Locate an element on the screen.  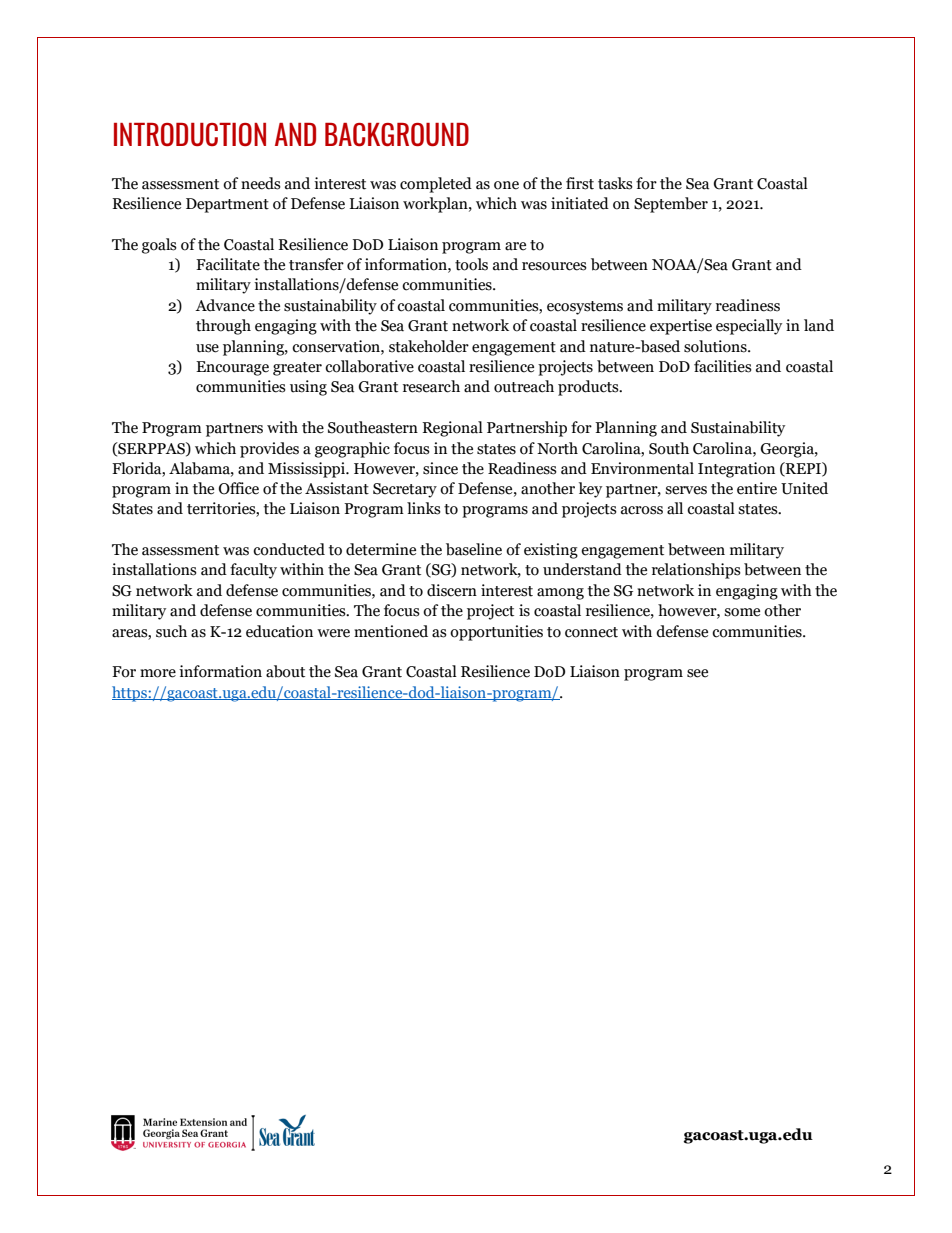
facilities is located at coordinates (723, 366).
